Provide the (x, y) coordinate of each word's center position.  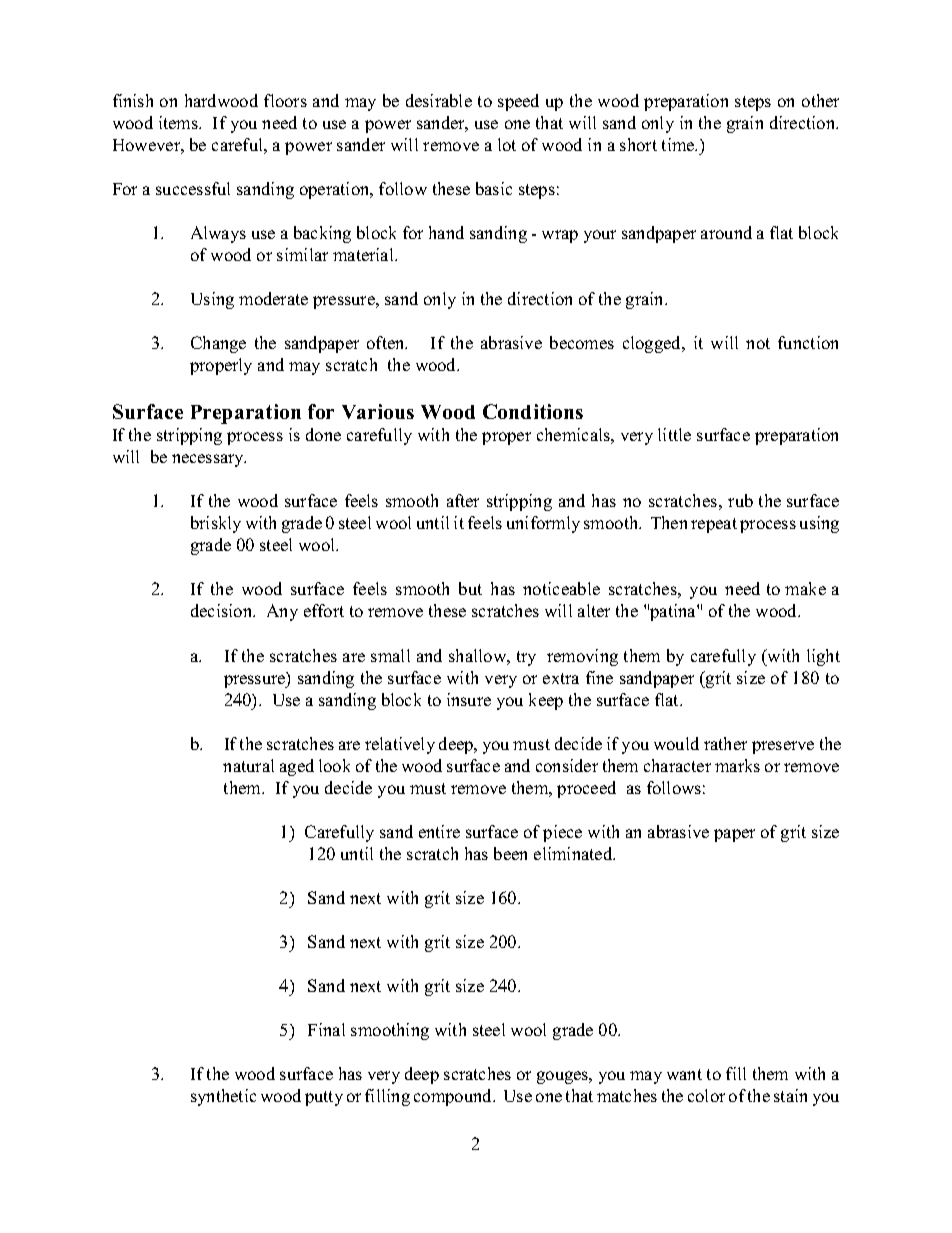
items (179, 122)
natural (248, 765)
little (674, 434)
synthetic (223, 1097)
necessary (209, 460)
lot (507, 144)
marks (737, 765)
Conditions (533, 411)
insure (469, 699)
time (679, 144)
